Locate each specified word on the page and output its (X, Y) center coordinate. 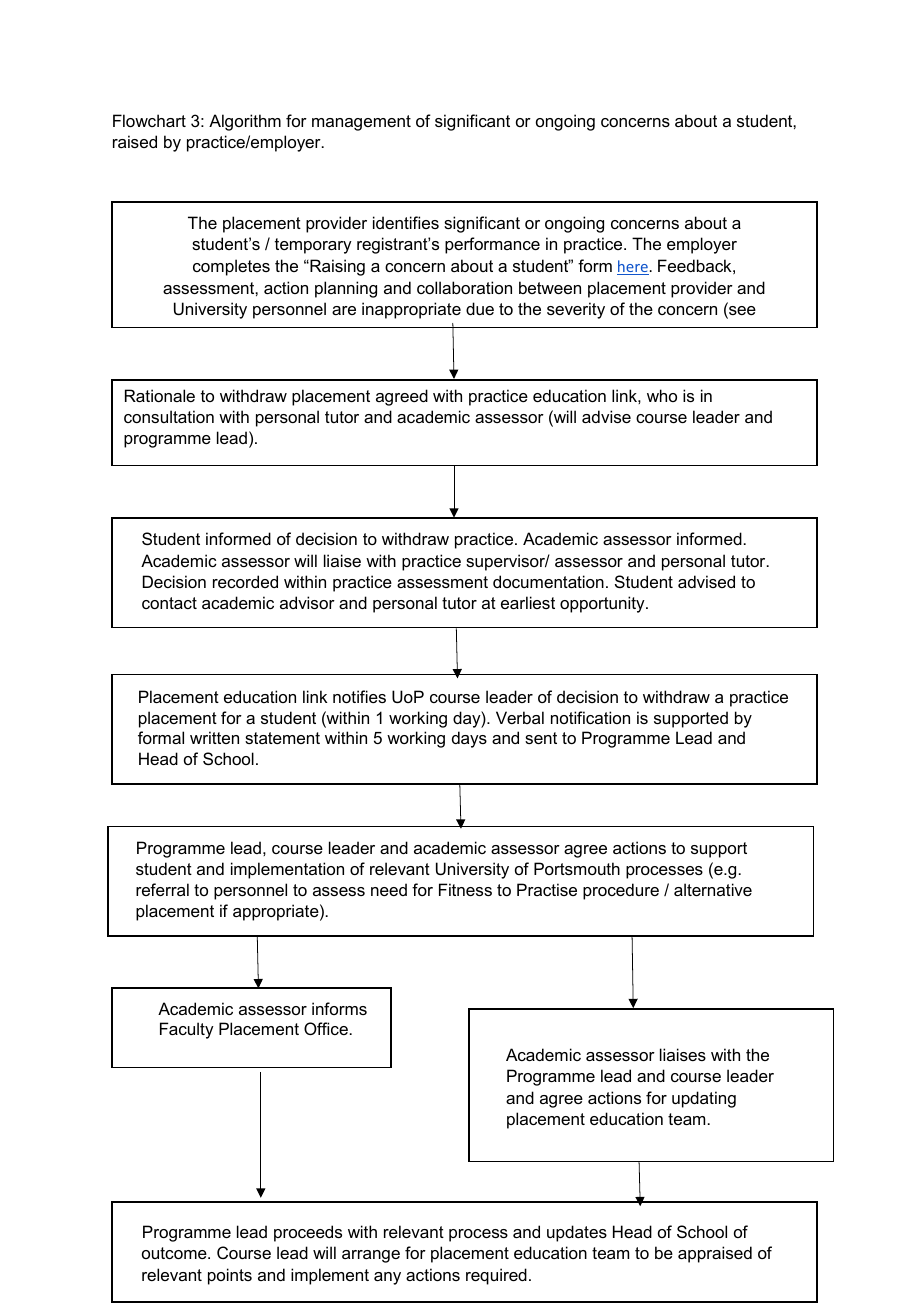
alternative (713, 889)
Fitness (465, 889)
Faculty (187, 1030)
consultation (169, 416)
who (662, 395)
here (633, 267)
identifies (406, 222)
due (480, 308)
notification (590, 717)
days (469, 739)
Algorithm (245, 122)
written (214, 737)
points (230, 1276)
